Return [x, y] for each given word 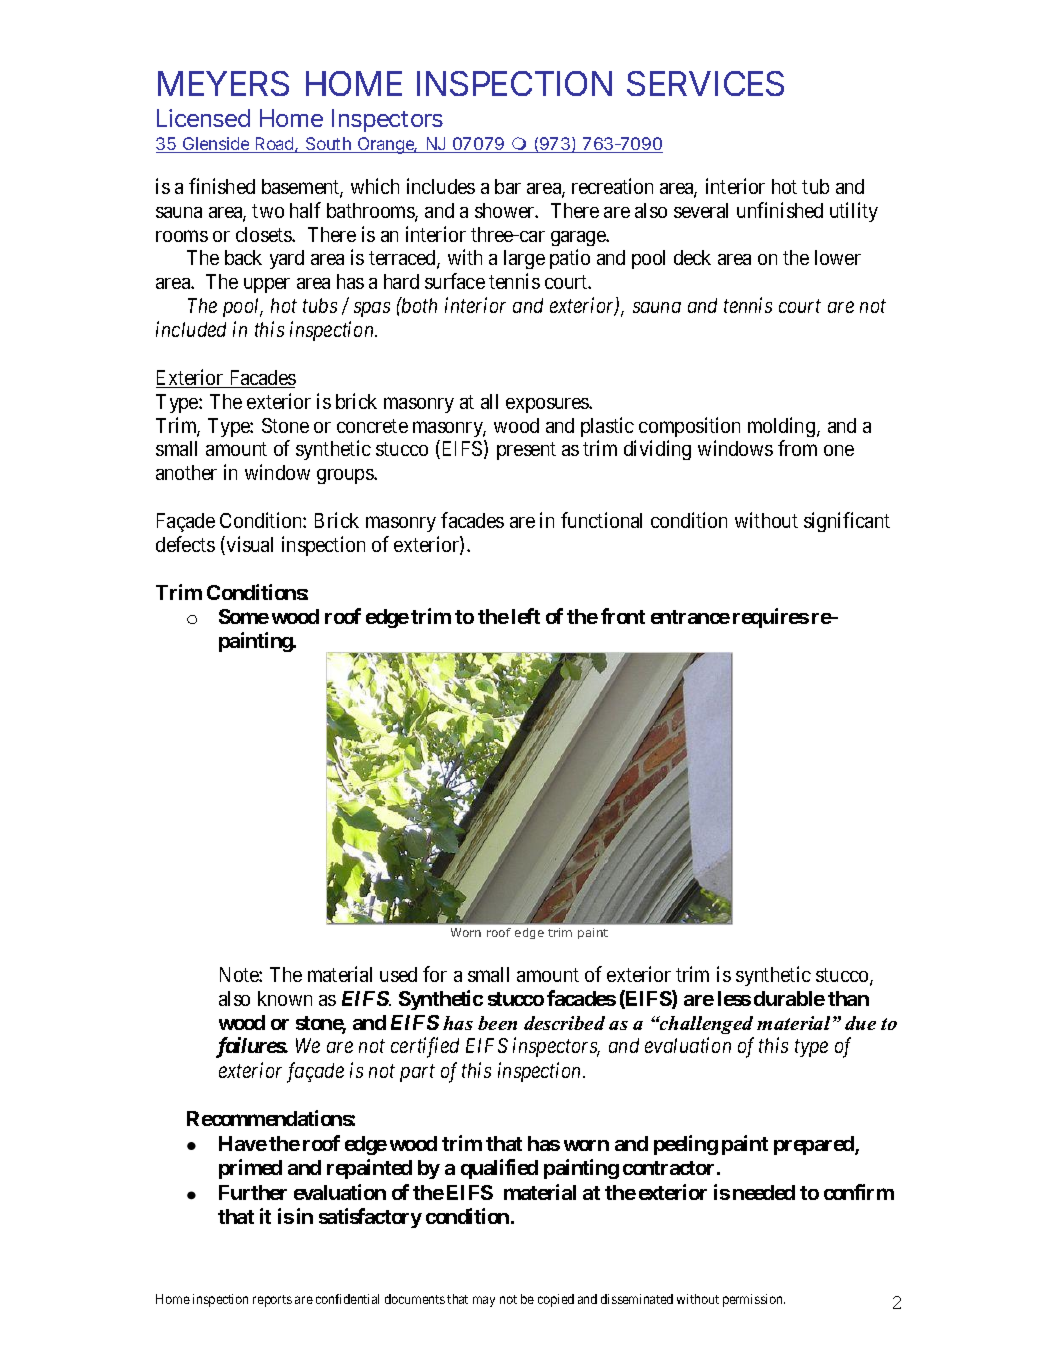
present [526, 451]
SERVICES [705, 83]
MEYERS [223, 83]
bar [508, 186]
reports [272, 1301]
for [435, 974]
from [797, 448]
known [285, 998]
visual [250, 544]
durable [789, 998]
